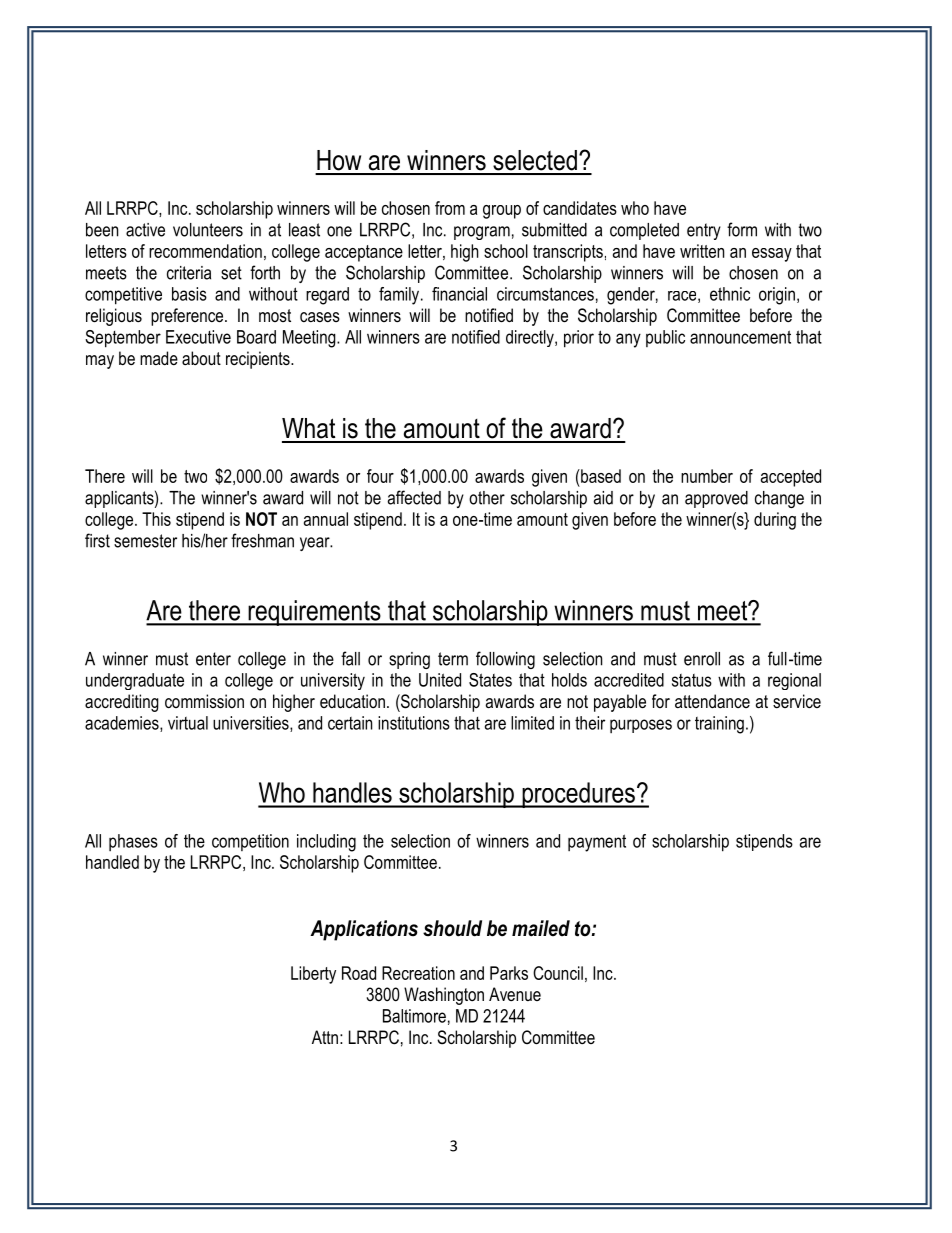 This document has height=1233, width=952. What do you see at coordinates (380, 476) in the document?
I see `four` at bounding box center [380, 476].
